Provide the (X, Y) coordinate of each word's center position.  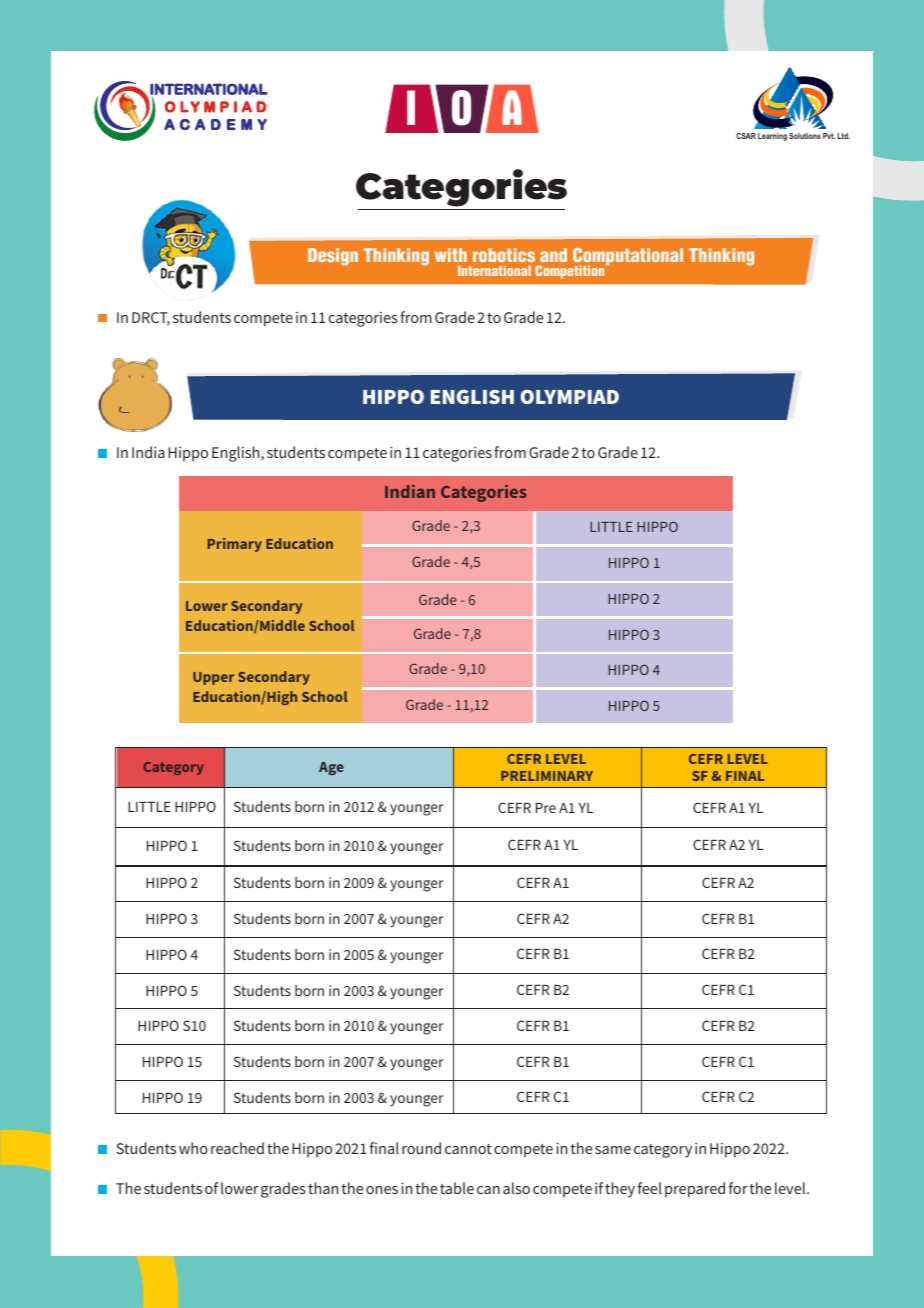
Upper (213, 678)
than (323, 1188)
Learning (772, 137)
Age (331, 768)
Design (333, 257)
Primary (235, 545)
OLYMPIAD (570, 396)
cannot (468, 1149)
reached (237, 1148)
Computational (628, 258)
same (613, 1150)
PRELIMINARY (547, 776)
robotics (504, 255)
